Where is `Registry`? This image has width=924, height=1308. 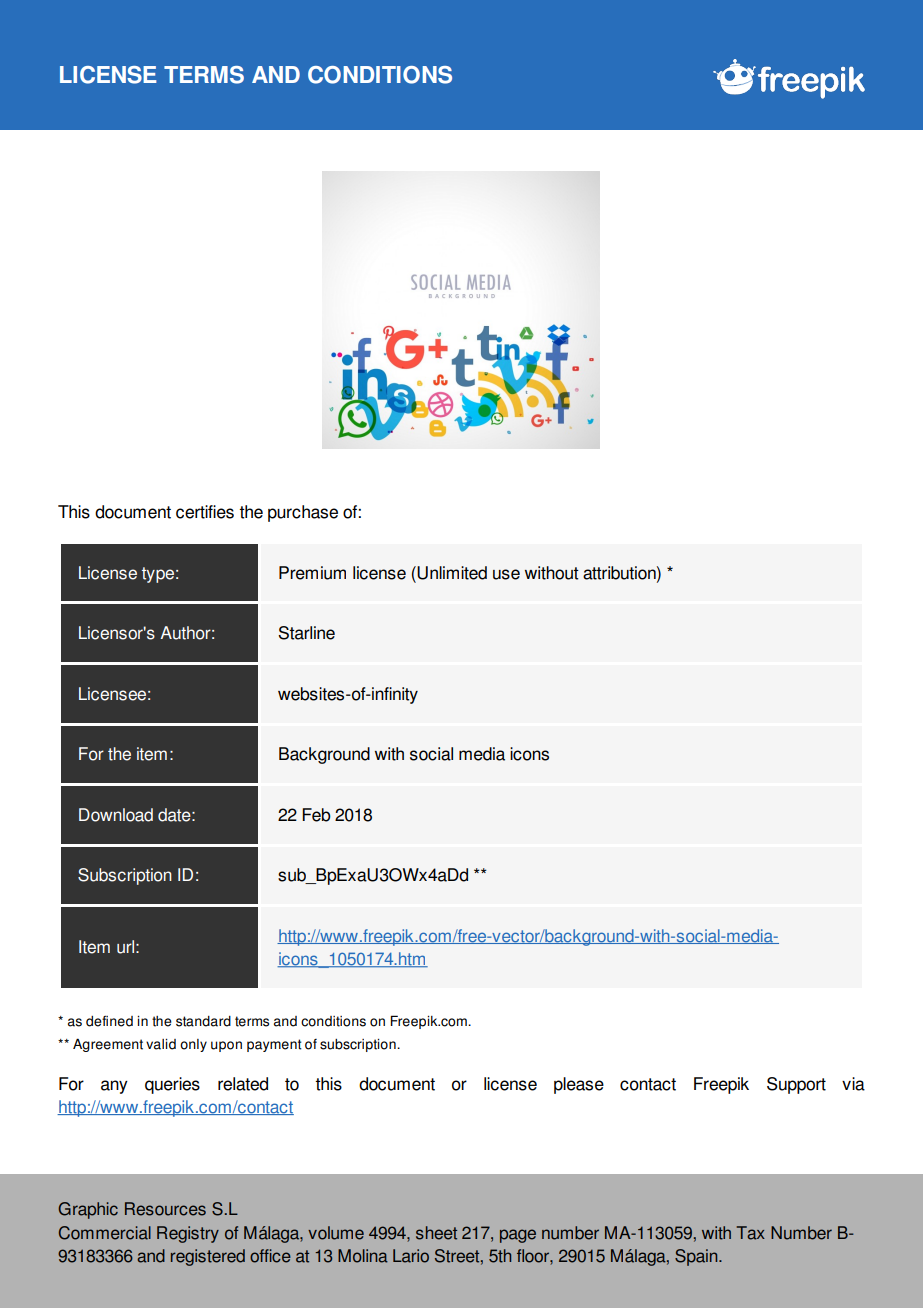 Registry is located at coordinates (188, 1234).
